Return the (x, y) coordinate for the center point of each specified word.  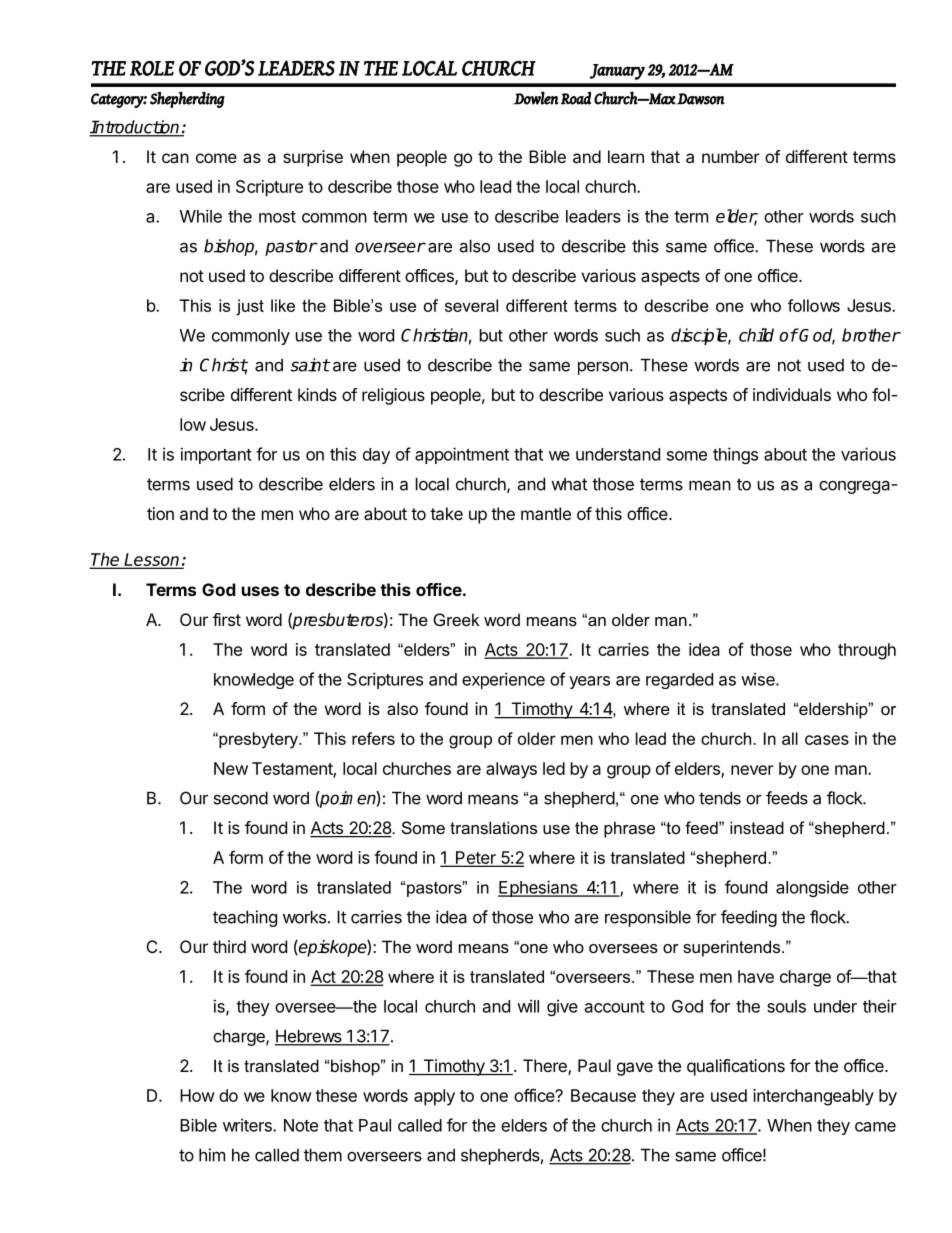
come (216, 158)
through (867, 651)
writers (248, 1125)
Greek (456, 619)
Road (576, 98)
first (227, 619)
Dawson (700, 99)
